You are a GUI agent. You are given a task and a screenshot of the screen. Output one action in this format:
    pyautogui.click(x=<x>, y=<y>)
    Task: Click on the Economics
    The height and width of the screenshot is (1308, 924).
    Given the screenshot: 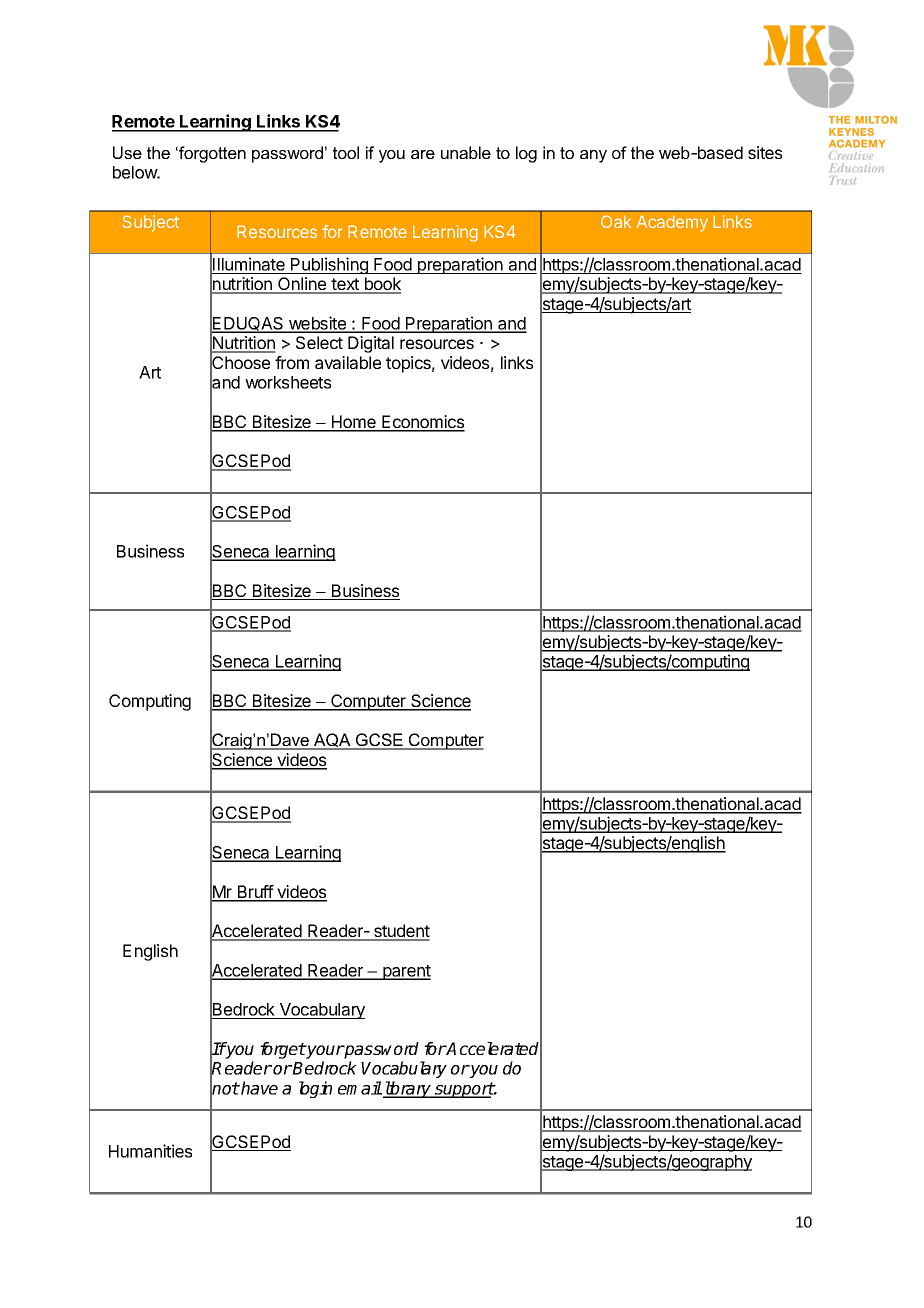 What is the action you would take?
    pyautogui.click(x=422, y=423)
